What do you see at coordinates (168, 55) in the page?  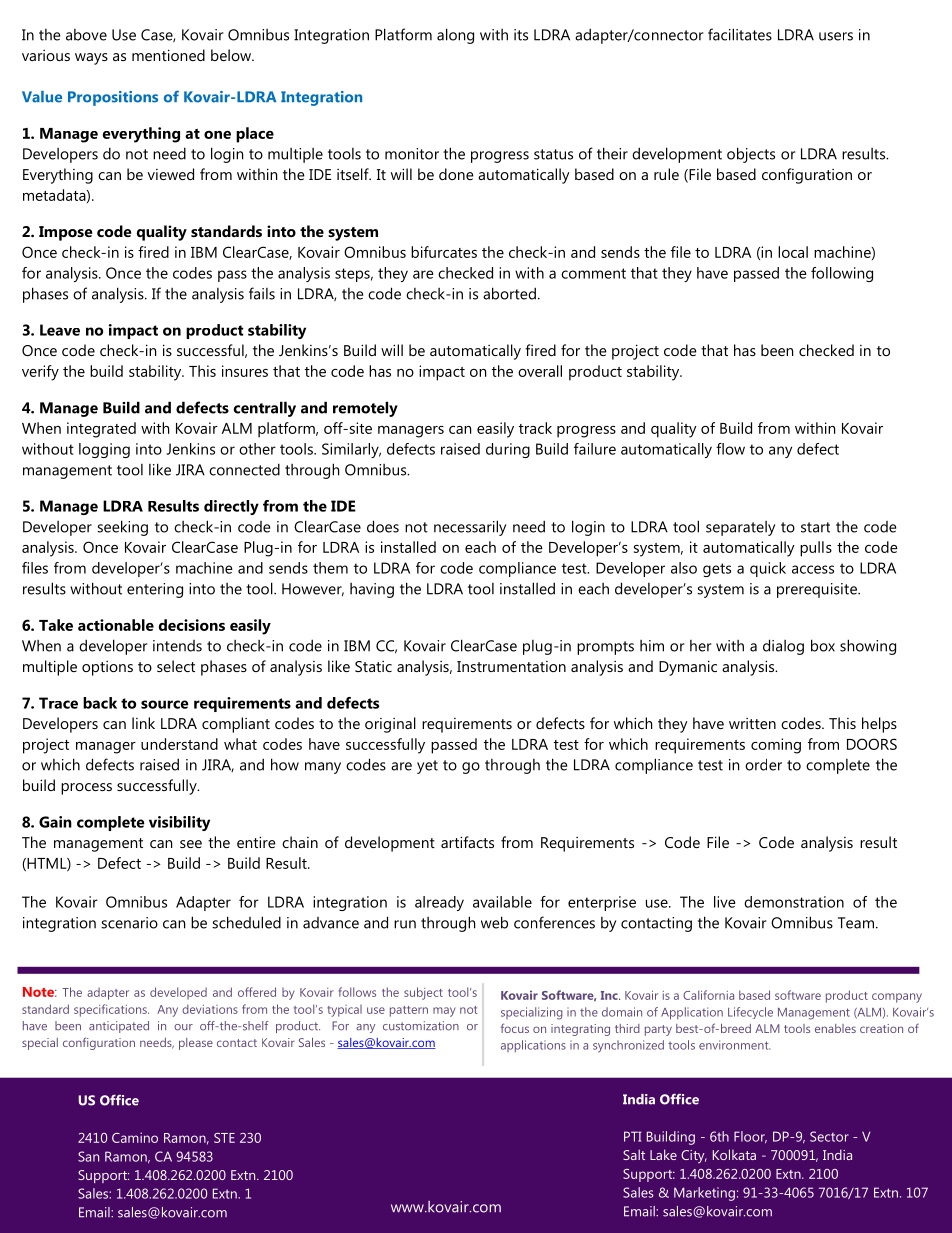 I see `mentioned` at bounding box center [168, 55].
